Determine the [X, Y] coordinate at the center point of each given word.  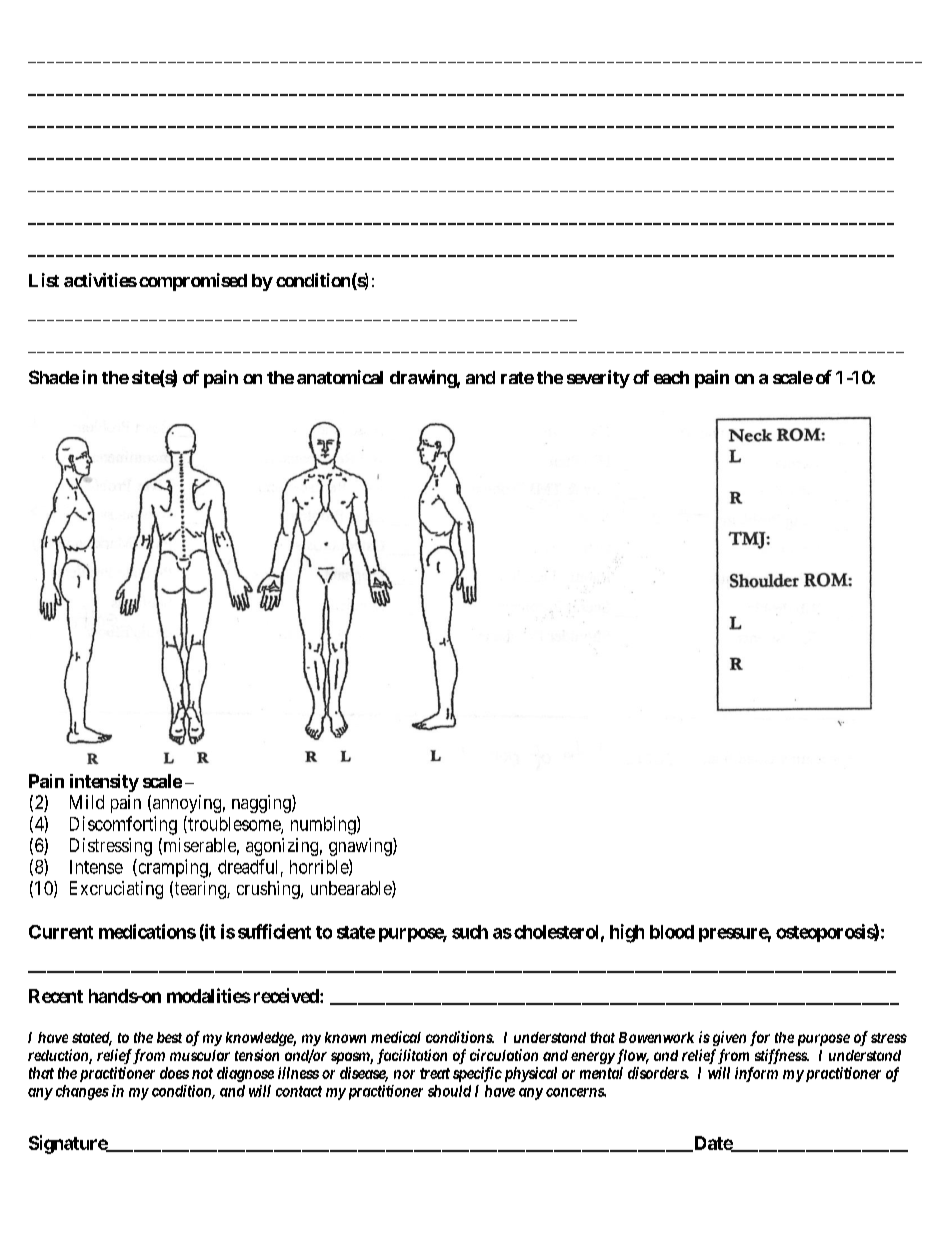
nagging [262, 804]
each [671, 377]
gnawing [361, 847]
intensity [104, 783]
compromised [193, 282]
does [174, 1073]
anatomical [340, 377]
